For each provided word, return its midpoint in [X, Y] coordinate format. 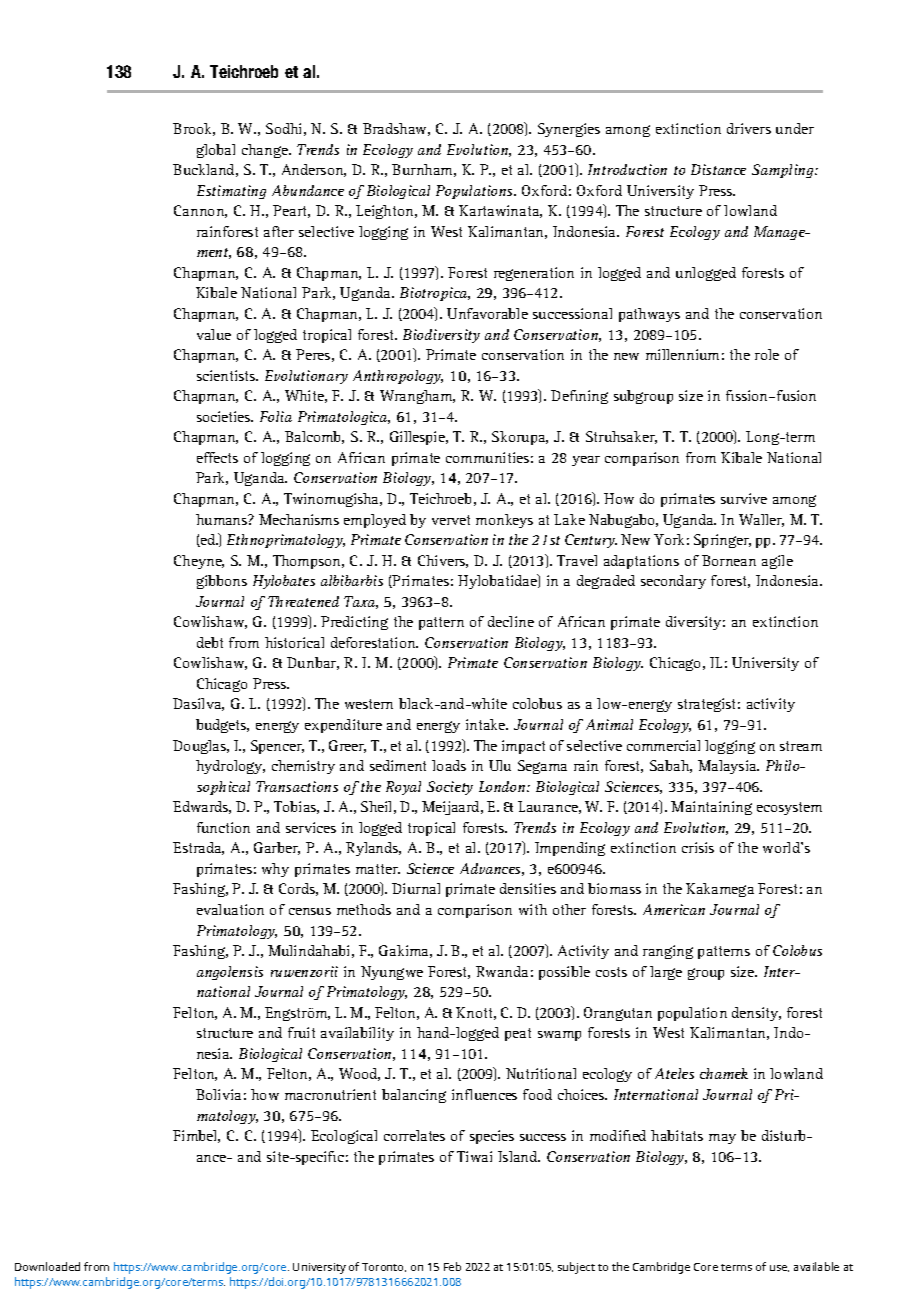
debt [210, 642]
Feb [452, 1266]
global [216, 151]
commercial [663, 745]
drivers [749, 128]
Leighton [386, 212]
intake [487, 724]
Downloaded [47, 1266]
